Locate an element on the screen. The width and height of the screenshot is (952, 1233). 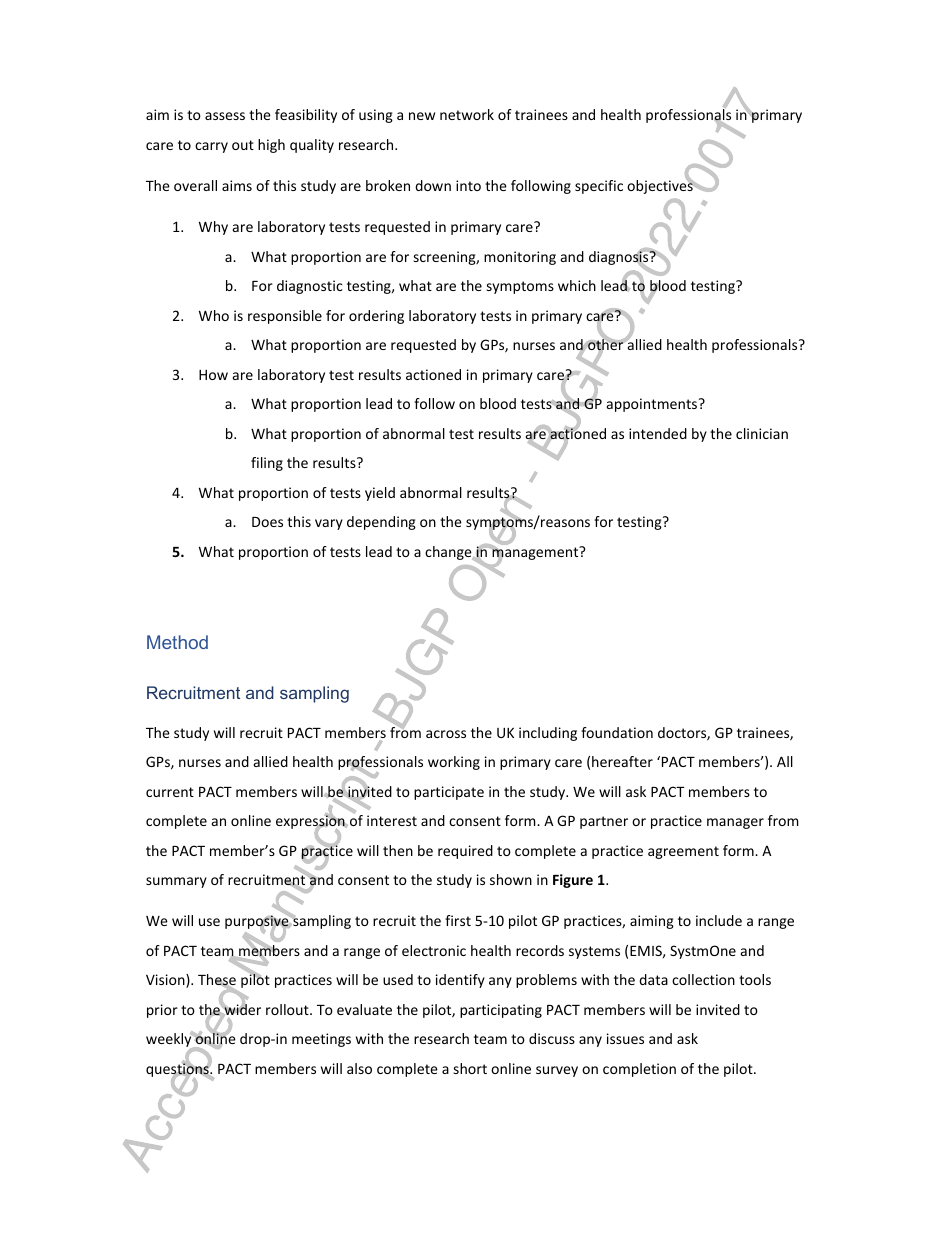
carry is located at coordinates (211, 147).
